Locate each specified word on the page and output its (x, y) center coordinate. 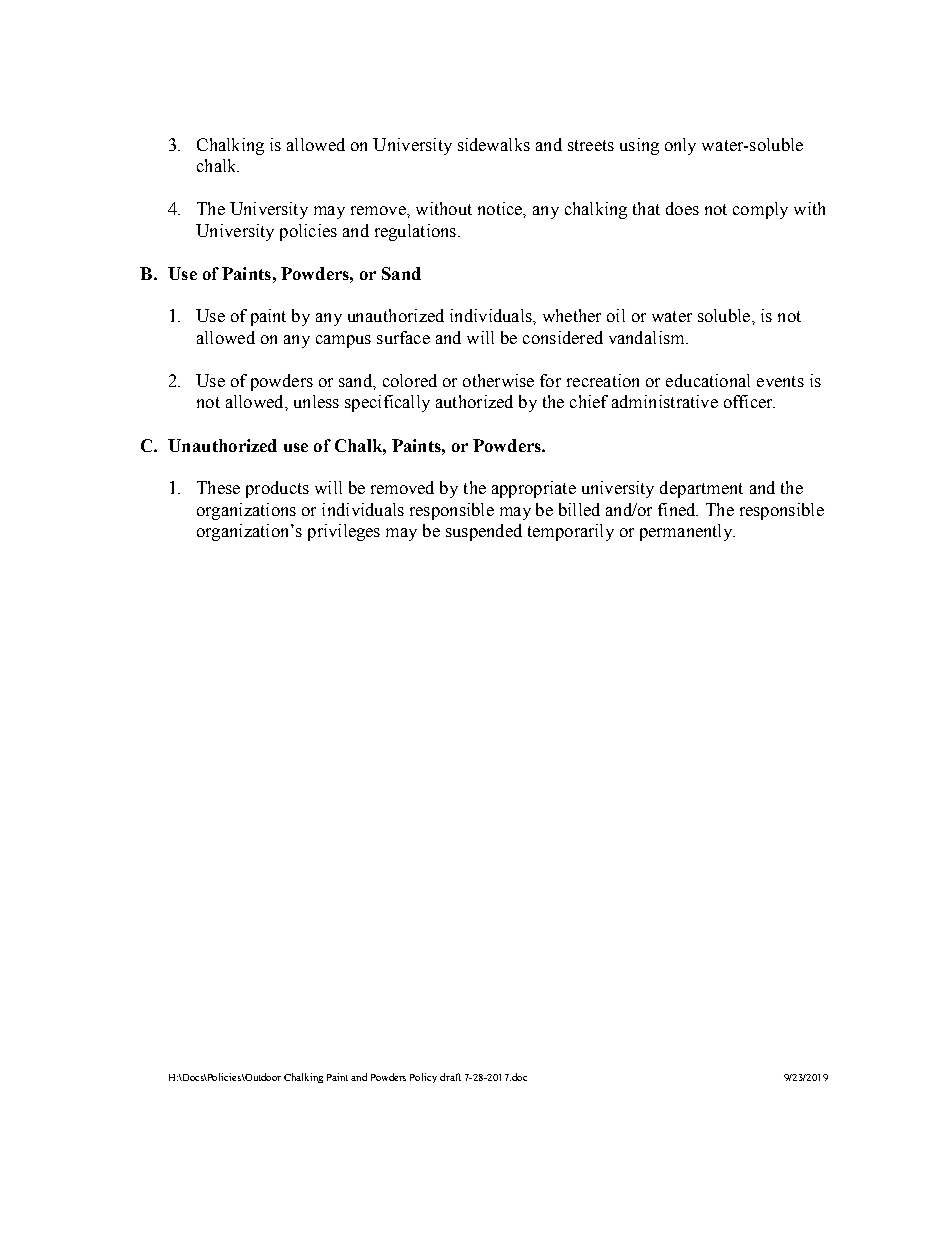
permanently (687, 532)
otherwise (498, 380)
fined (678, 509)
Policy (423, 1078)
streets (591, 145)
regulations (417, 232)
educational (708, 380)
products (277, 489)
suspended (484, 532)
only (680, 146)
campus (343, 341)
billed (579, 509)
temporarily (571, 532)
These (218, 487)
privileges (344, 532)
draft (450, 1077)
